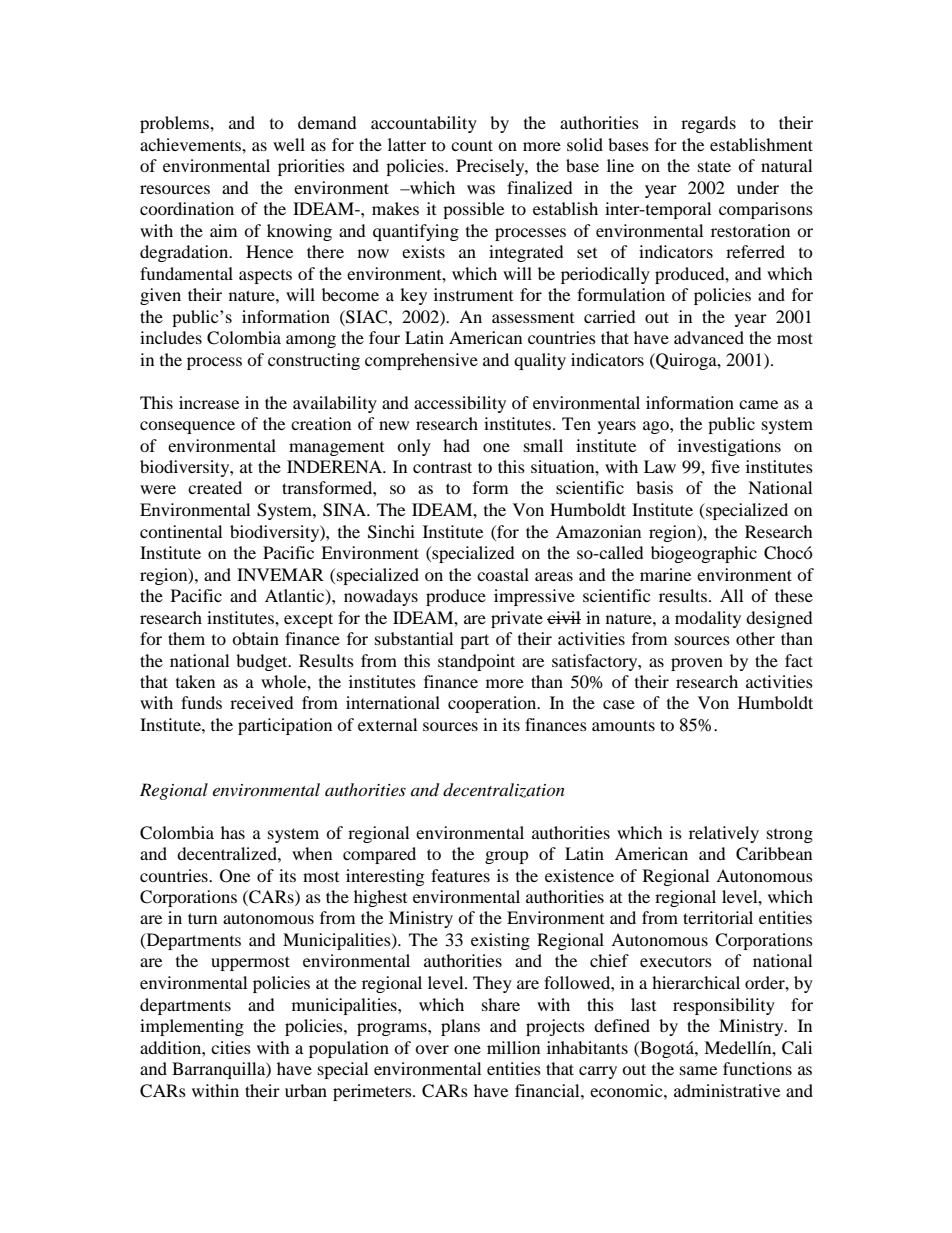 The width and height of the screenshot is (952, 1233). What do you see at coordinates (460, 404) in the screenshot?
I see `accessibility` at bounding box center [460, 404].
